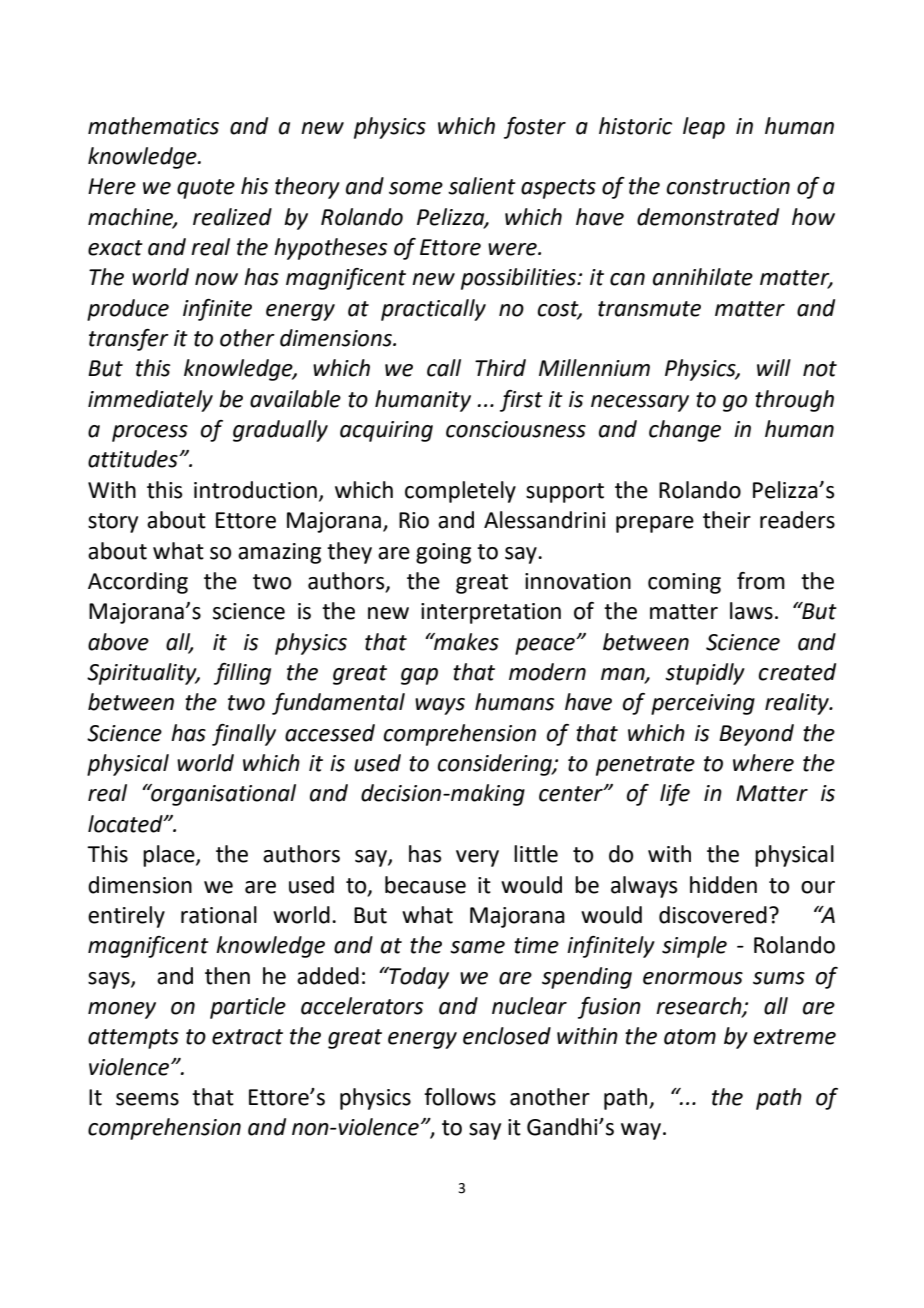 The height and width of the screenshot is (1308, 924). I want to click on salient, so click(482, 186).
